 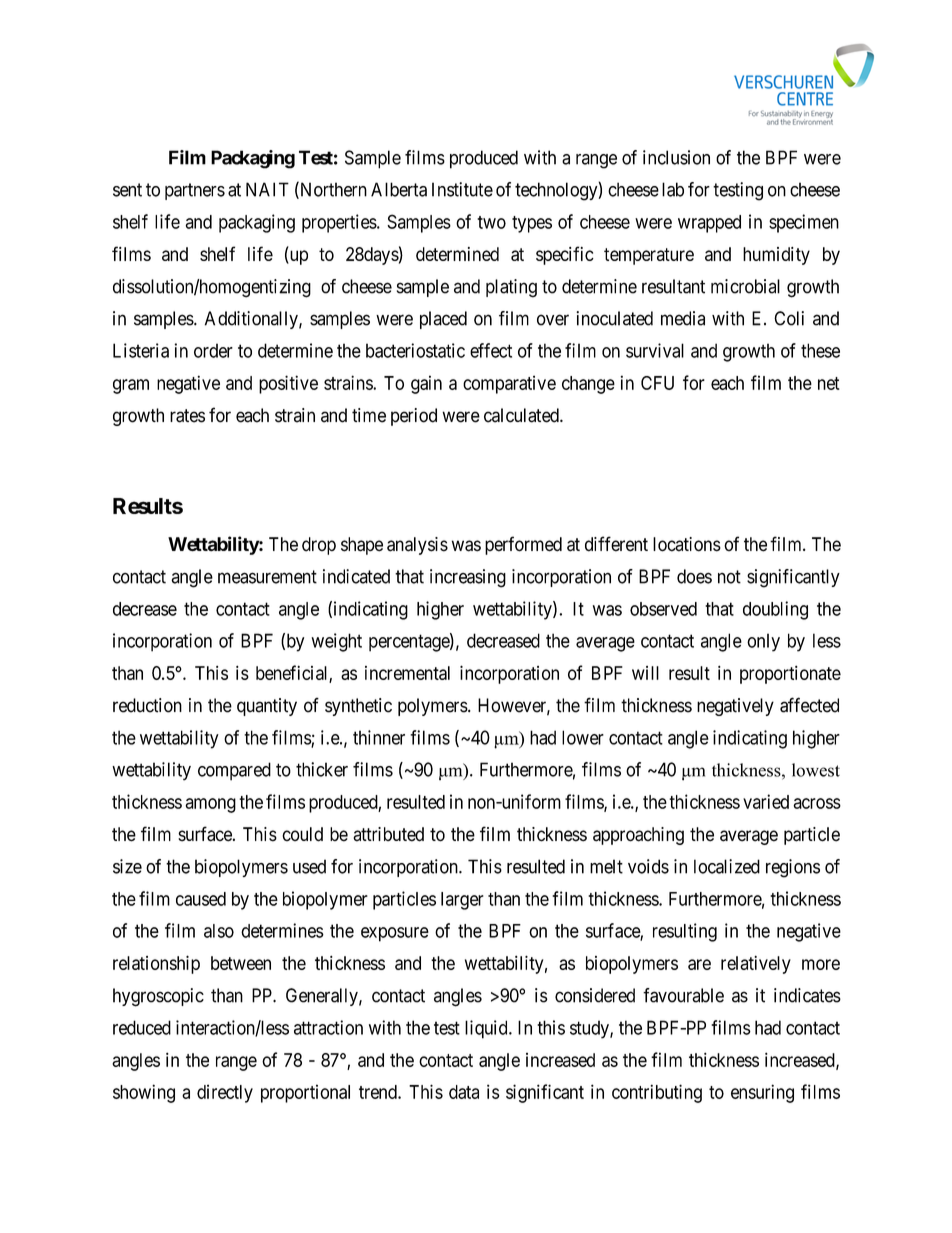 I want to click on comparative, so click(x=509, y=384).
